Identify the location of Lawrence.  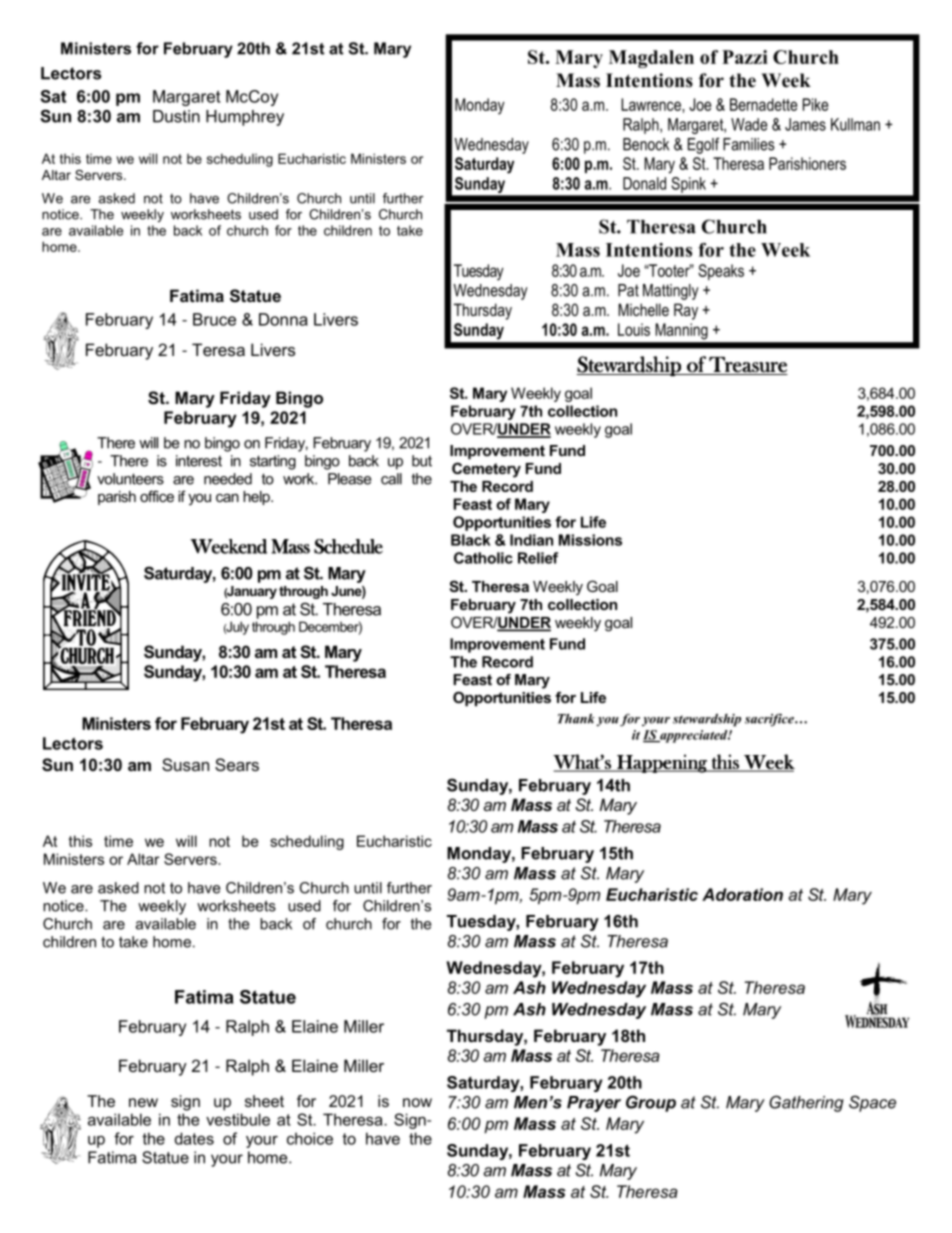
(652, 104).
